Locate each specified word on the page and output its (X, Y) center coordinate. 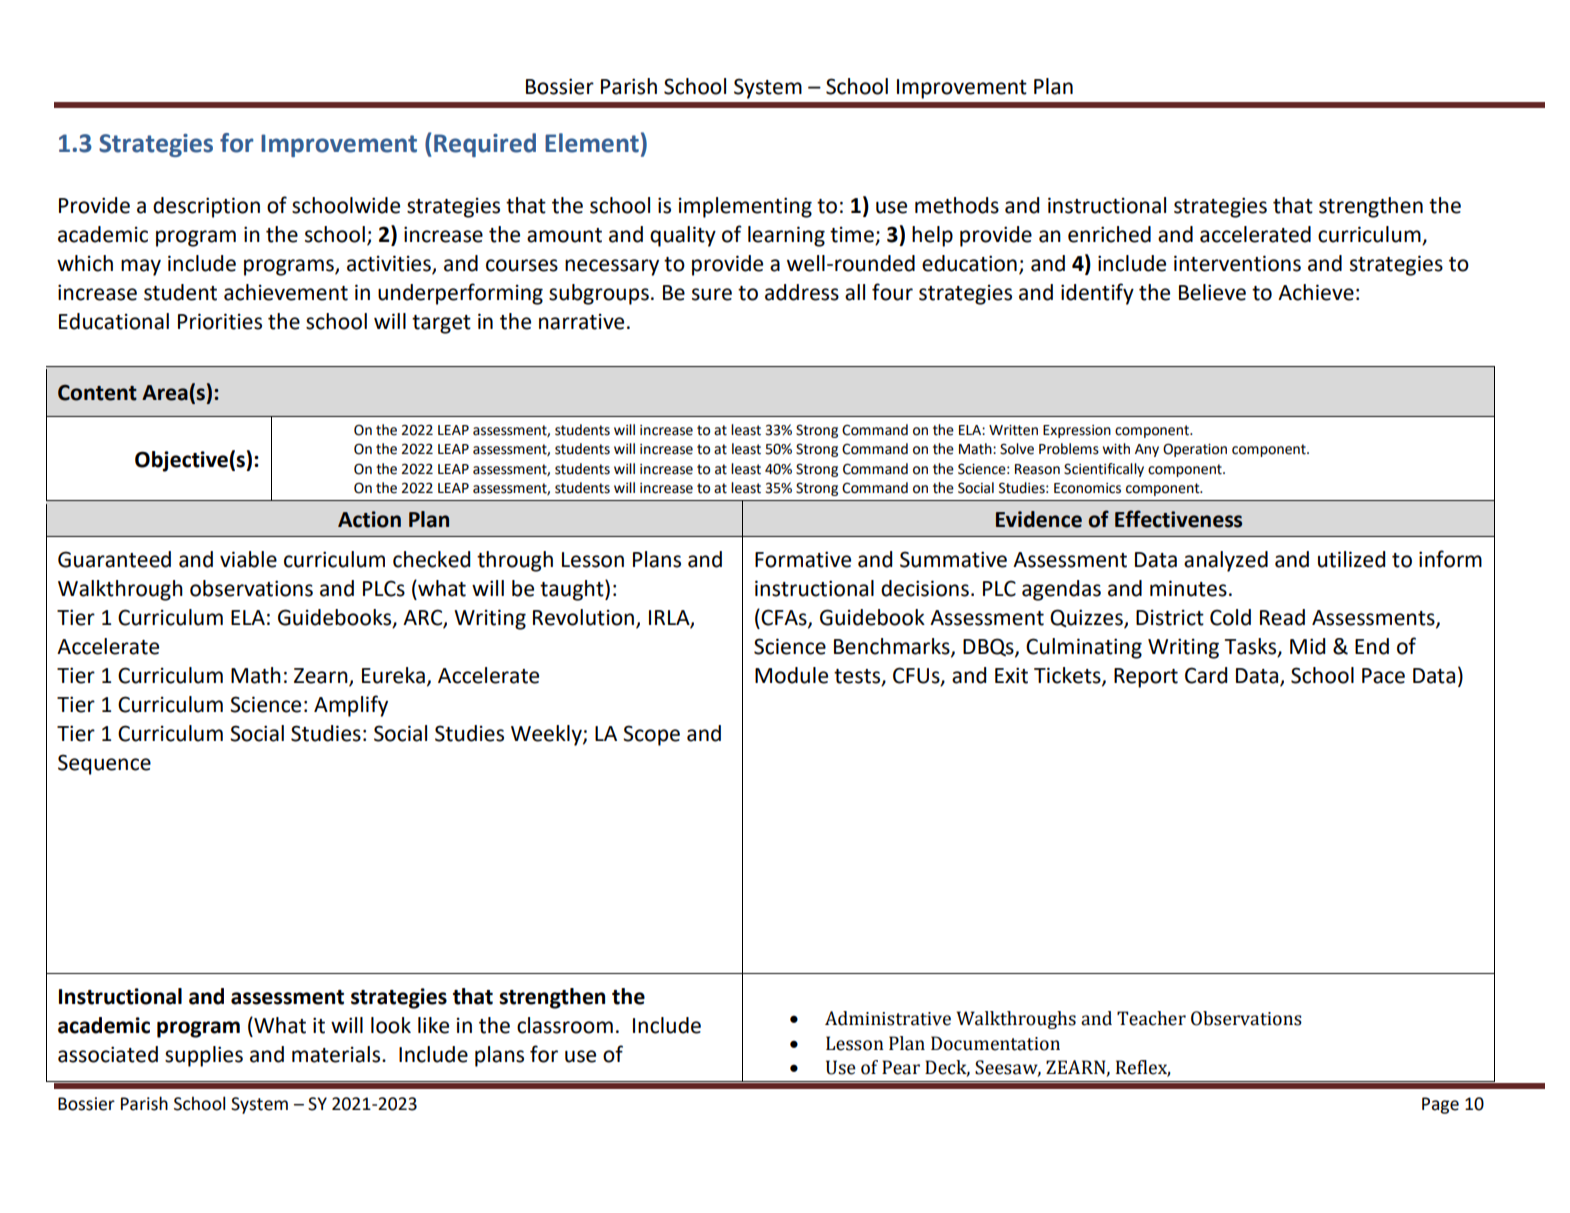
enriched (1109, 234)
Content (97, 393)
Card (1206, 675)
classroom (565, 1025)
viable (248, 559)
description (206, 207)
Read (1282, 617)
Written (1013, 430)
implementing (745, 207)
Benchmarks (893, 647)
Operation (1195, 450)
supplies (204, 1056)
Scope (651, 735)
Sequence (104, 764)
